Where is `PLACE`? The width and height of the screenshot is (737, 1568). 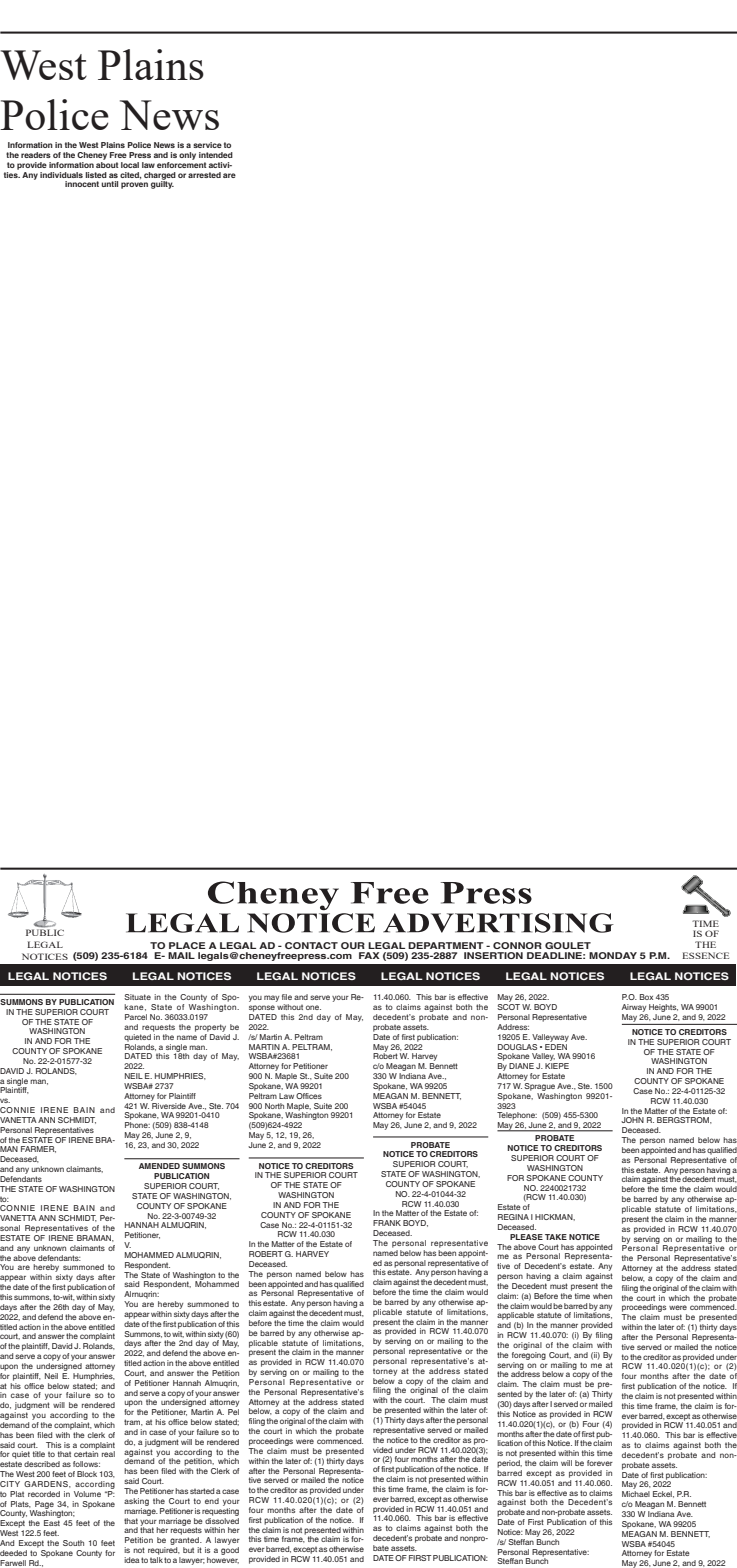
PLACE is located at coordinates (187, 945).
